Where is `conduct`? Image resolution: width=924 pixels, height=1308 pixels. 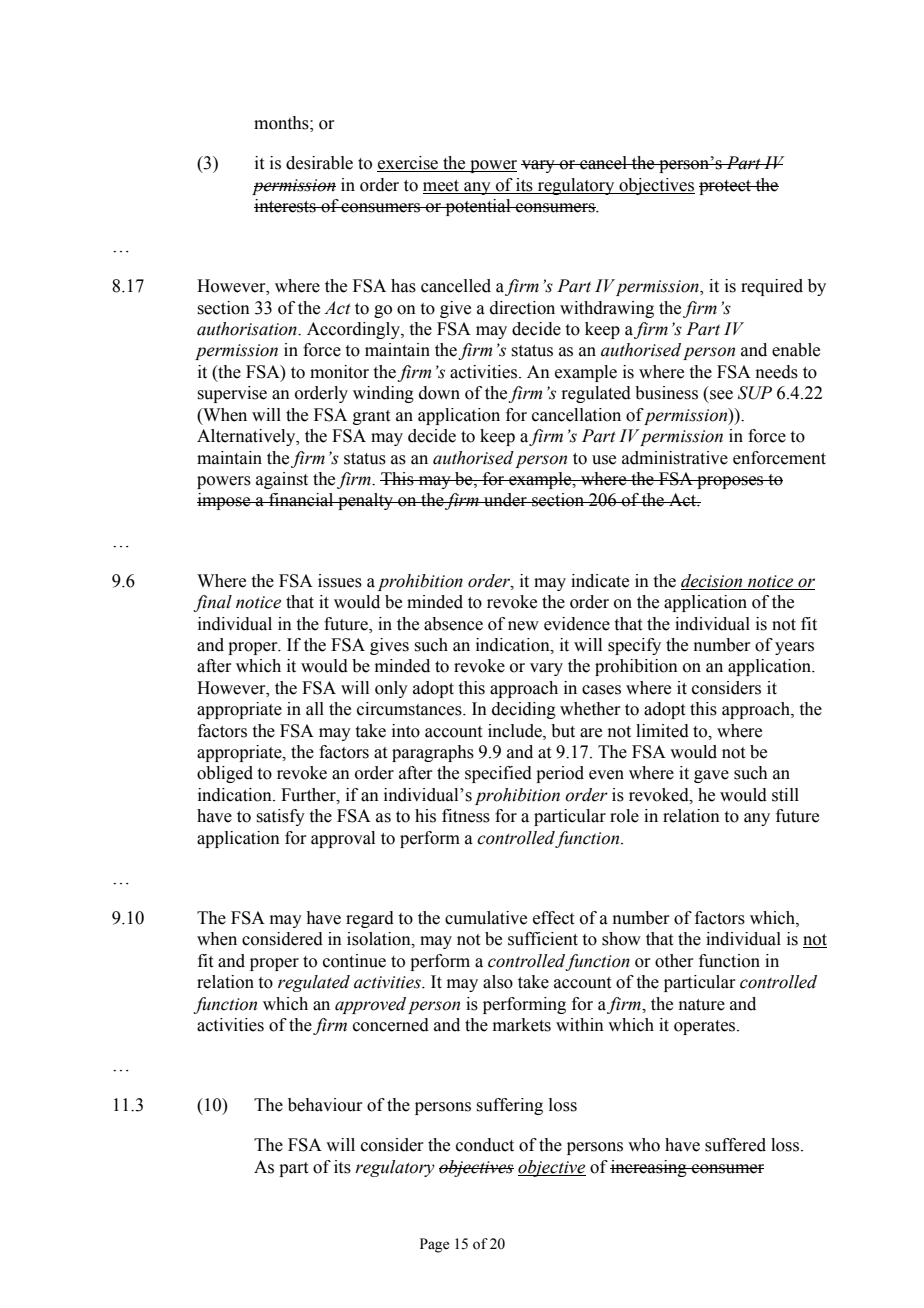 conduct is located at coordinates (485, 1145).
